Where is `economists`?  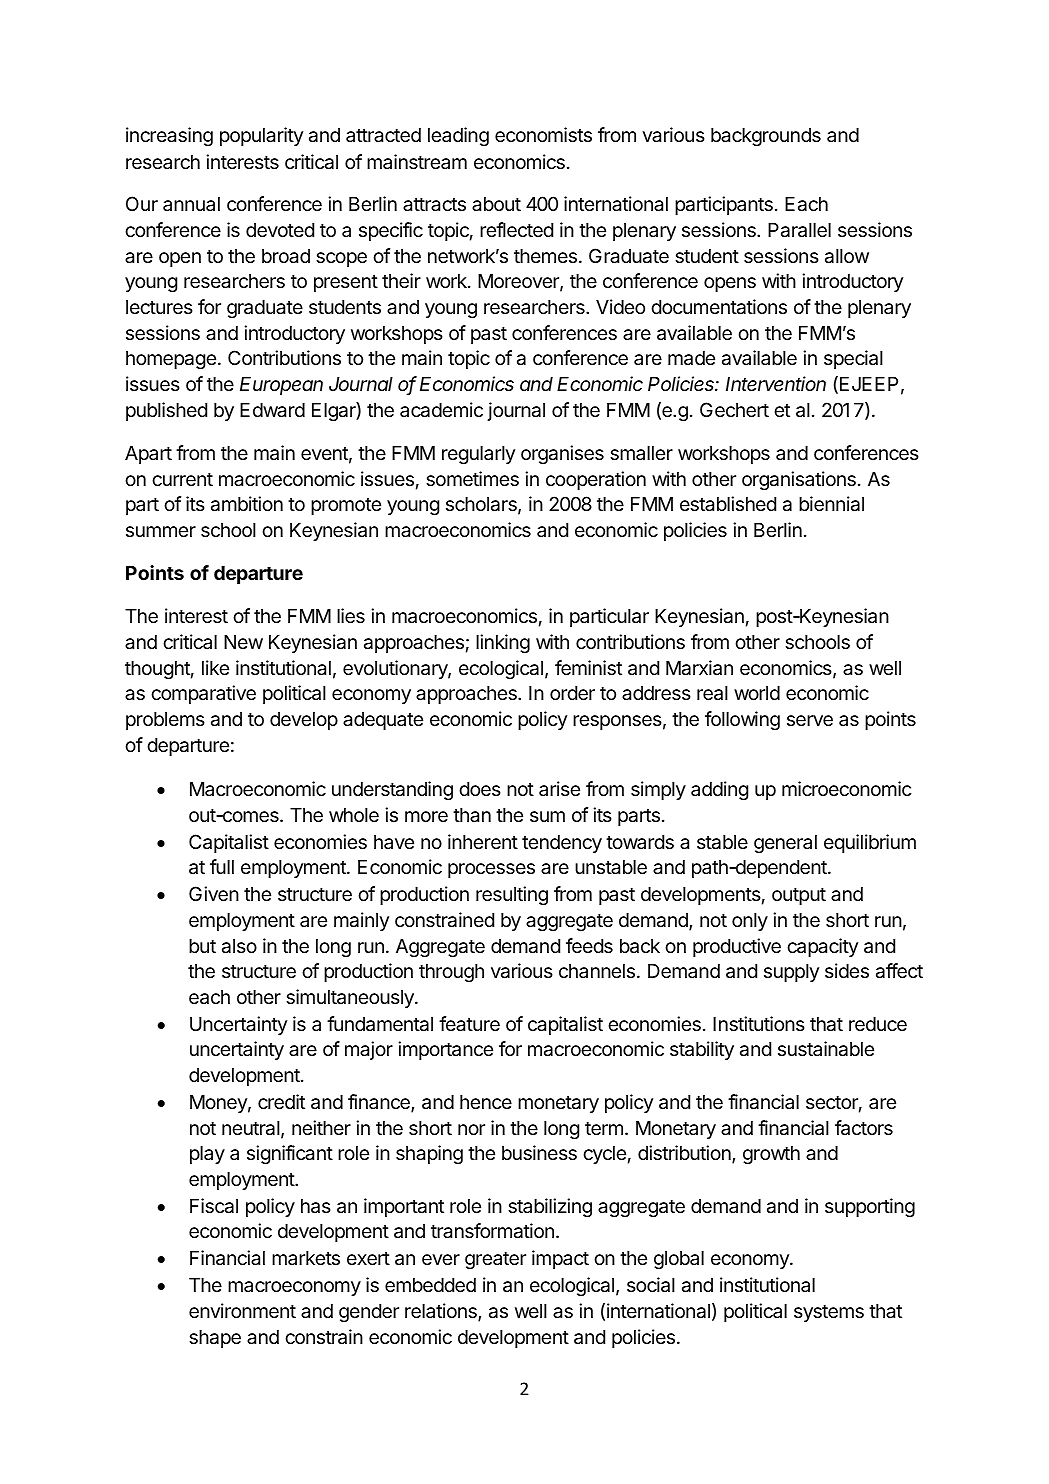 economists is located at coordinates (543, 134).
